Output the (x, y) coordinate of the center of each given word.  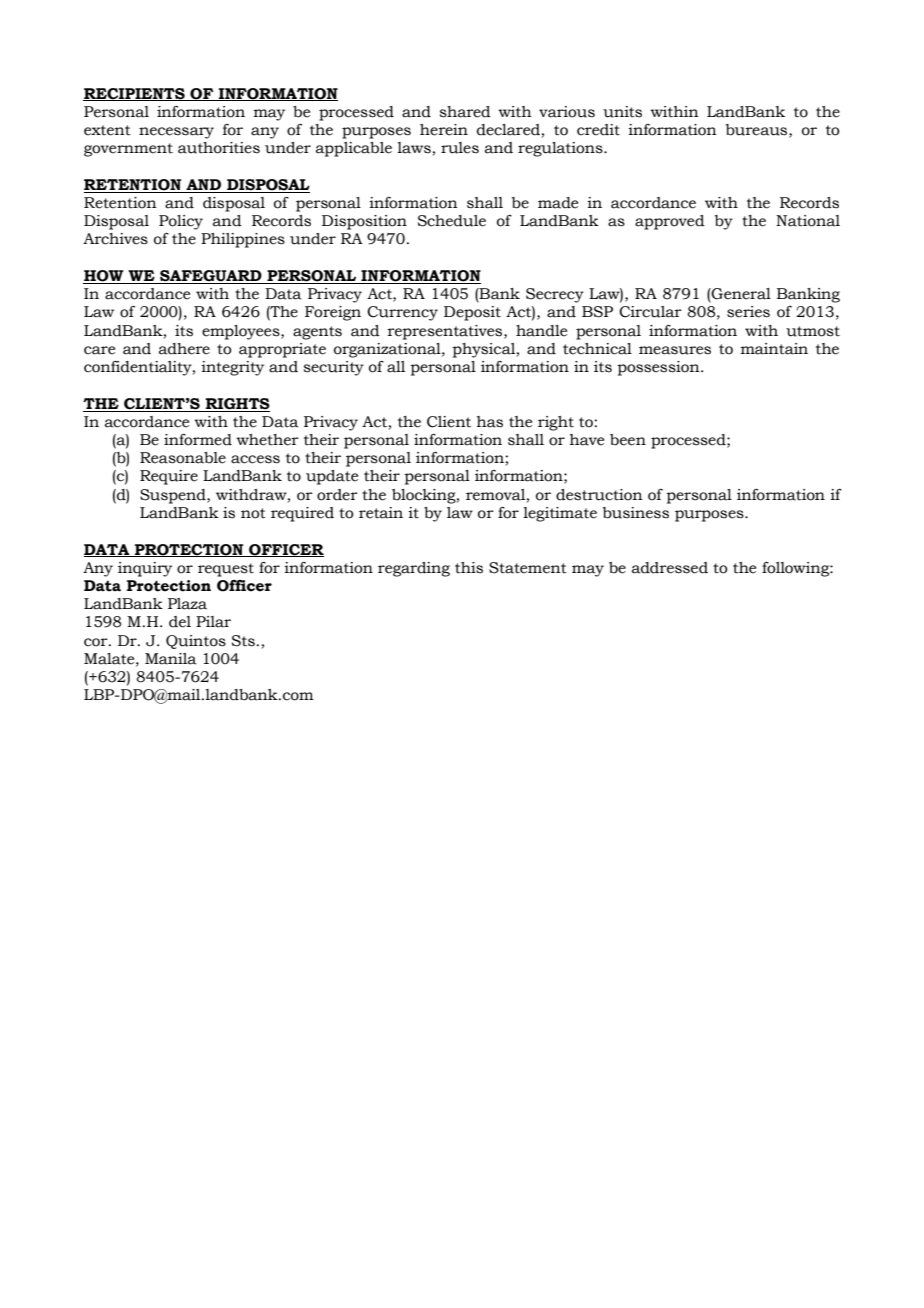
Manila (171, 659)
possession (659, 368)
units (622, 112)
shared (465, 112)
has (490, 422)
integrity (232, 368)
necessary (176, 133)
